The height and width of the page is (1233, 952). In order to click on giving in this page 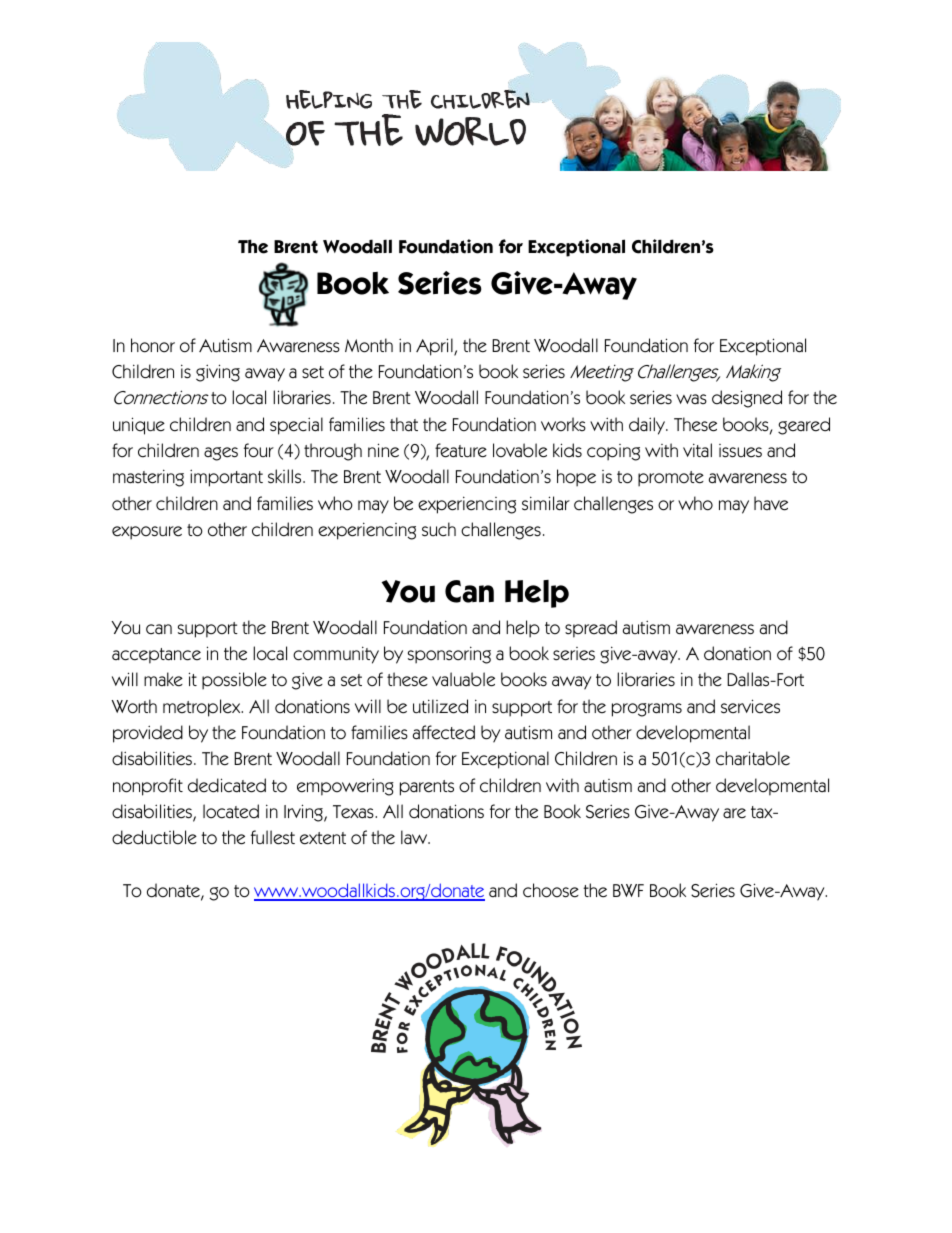, I will do `click(218, 373)`.
